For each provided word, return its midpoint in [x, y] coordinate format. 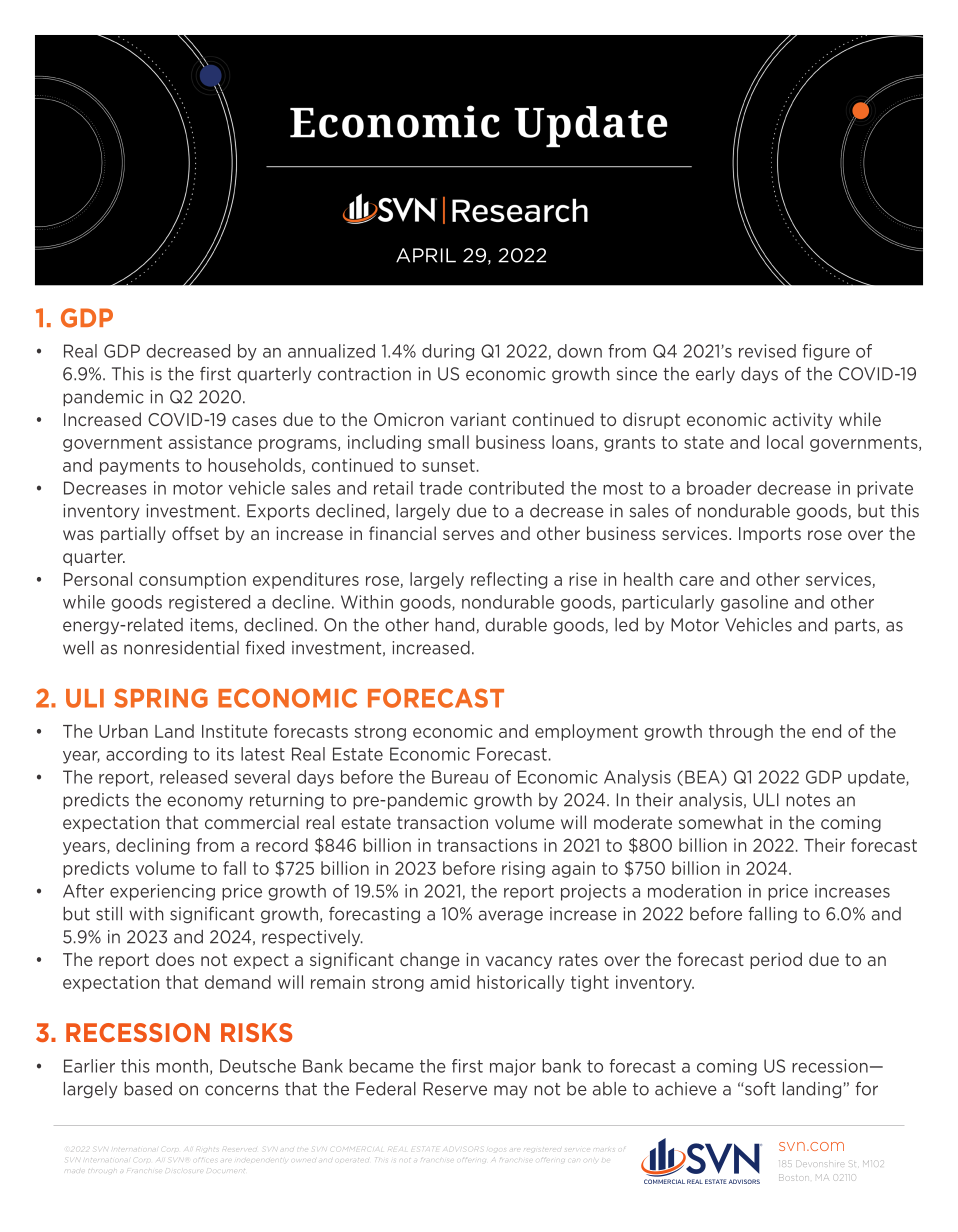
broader [719, 488]
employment [586, 732]
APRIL [426, 255]
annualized [331, 351]
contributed [516, 488]
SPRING [161, 698]
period [776, 960]
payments [139, 467]
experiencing [162, 892]
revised [767, 351]
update [877, 778]
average [511, 916]
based [148, 1089]
